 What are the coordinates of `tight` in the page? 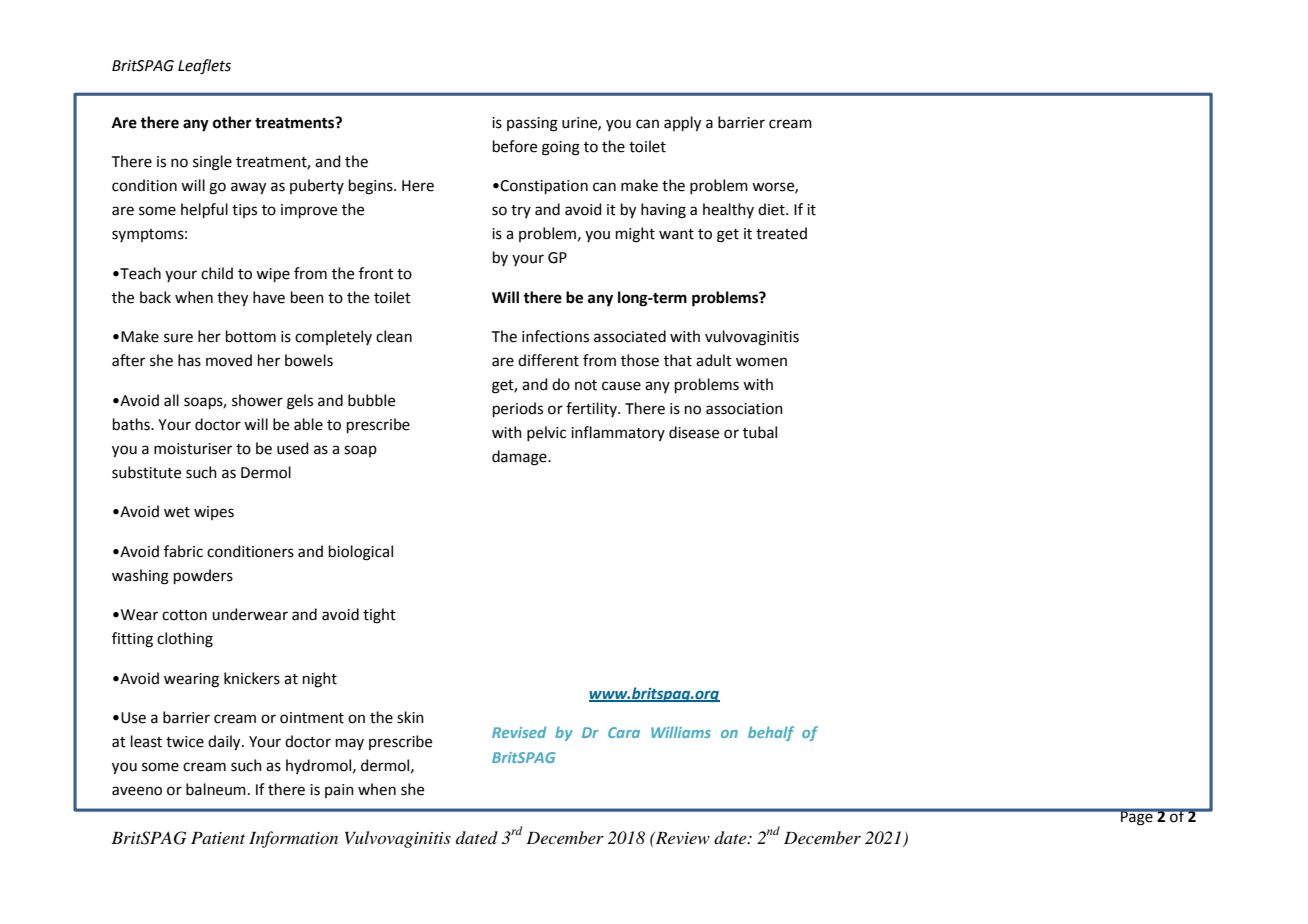 It's located at (379, 616).
